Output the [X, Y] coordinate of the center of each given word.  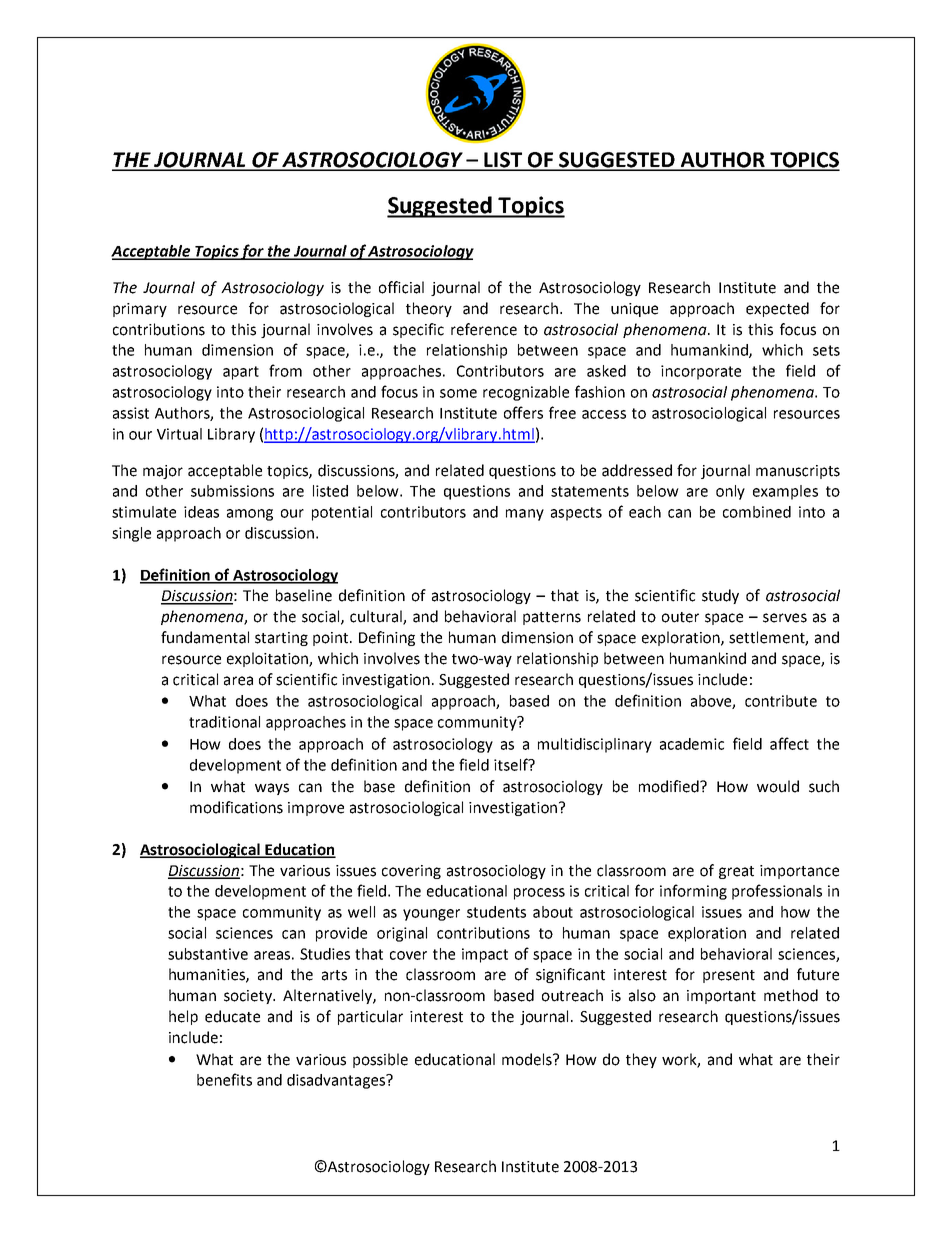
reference [484, 329]
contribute [781, 701]
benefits [224, 1079]
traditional [224, 722]
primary [140, 310]
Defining [387, 638]
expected [777, 309]
